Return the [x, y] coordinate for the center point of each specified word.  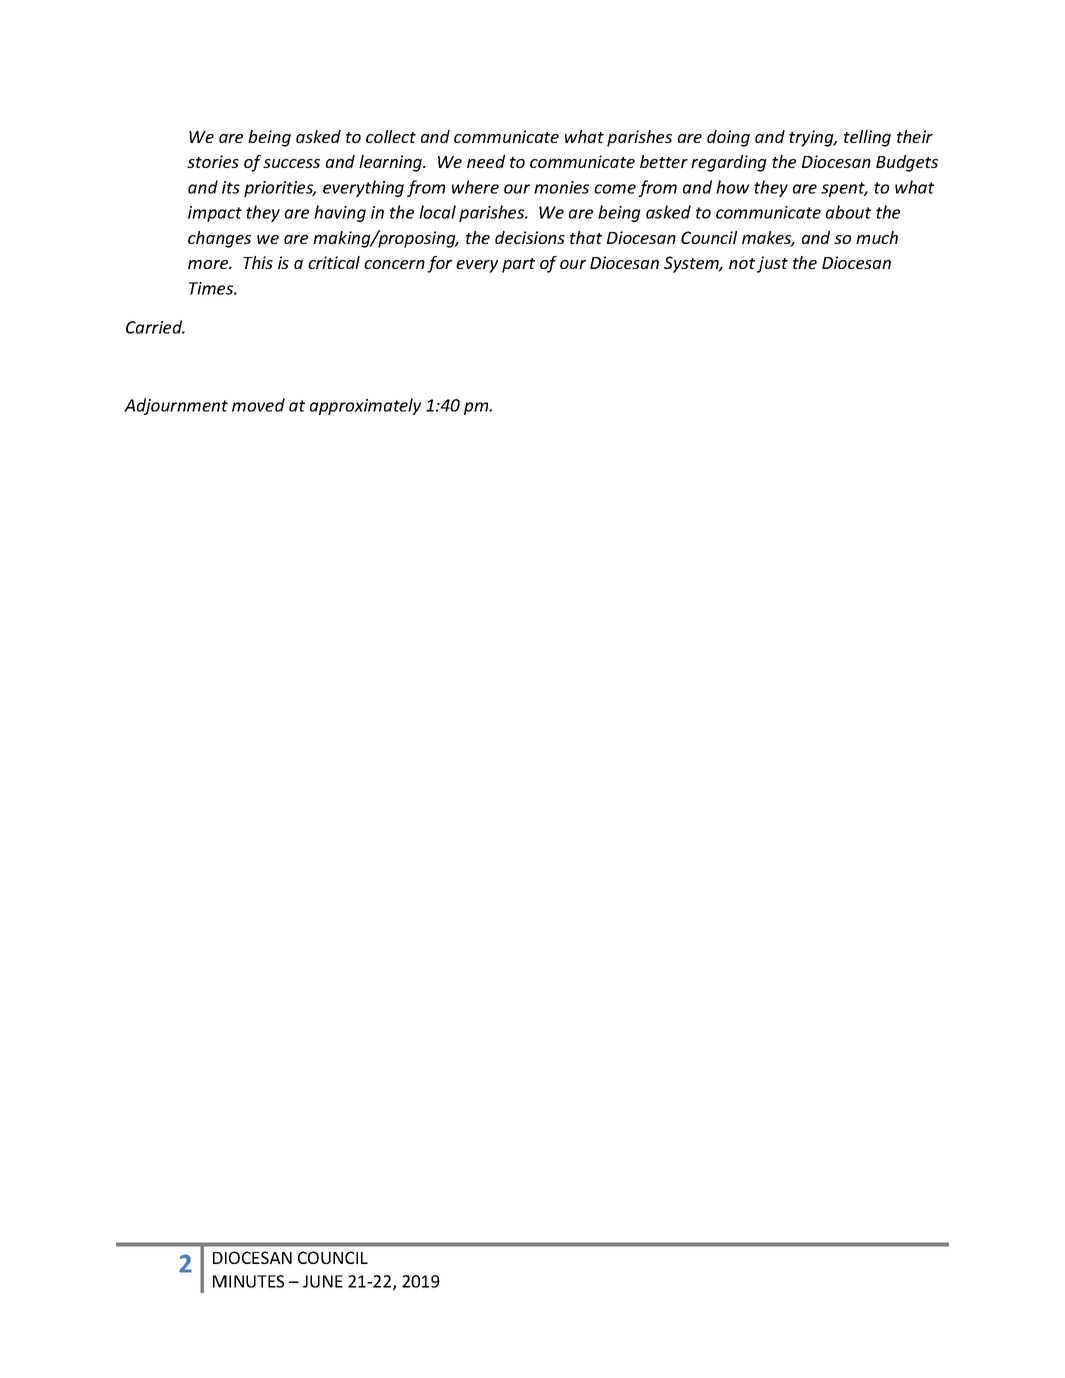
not [742, 263]
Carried [155, 327]
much [877, 237]
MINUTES [248, 1281]
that [586, 237]
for [439, 264]
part [518, 265]
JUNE [323, 1281]
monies [561, 187]
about [848, 212]
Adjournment [176, 406]
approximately [365, 406]
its [231, 187]
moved [258, 405]
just [772, 264]
